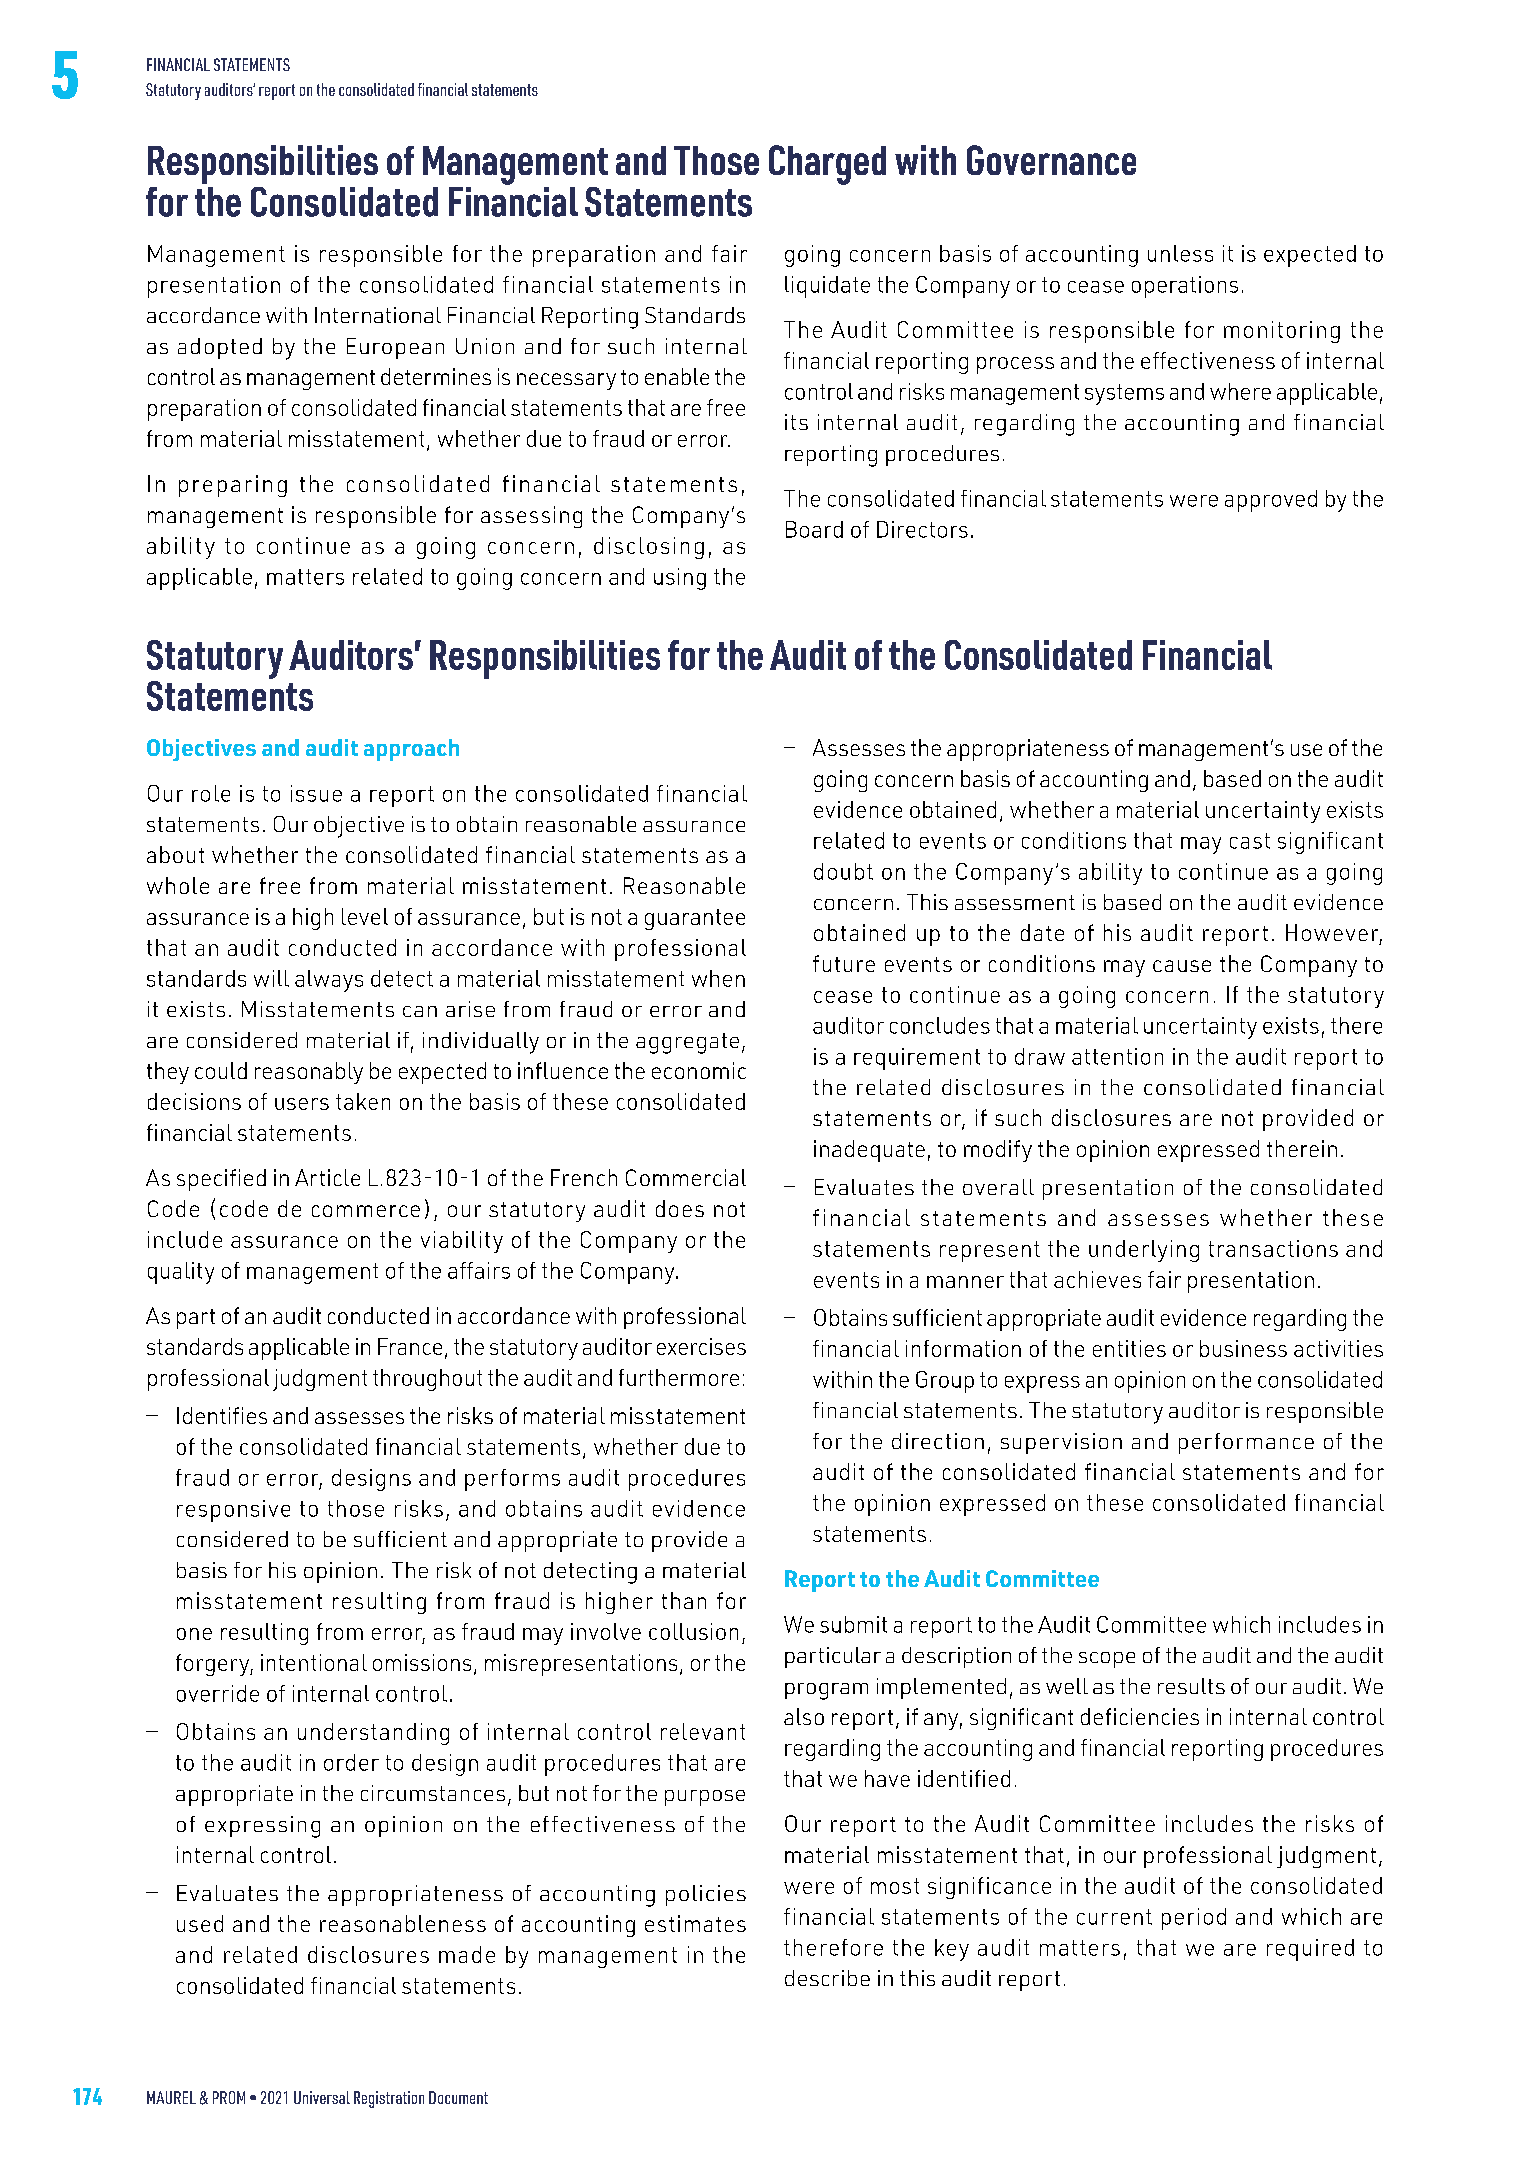 This screenshot has width=1530, height=2164. What do you see at coordinates (1180, 253) in the screenshot?
I see `unless` at bounding box center [1180, 253].
